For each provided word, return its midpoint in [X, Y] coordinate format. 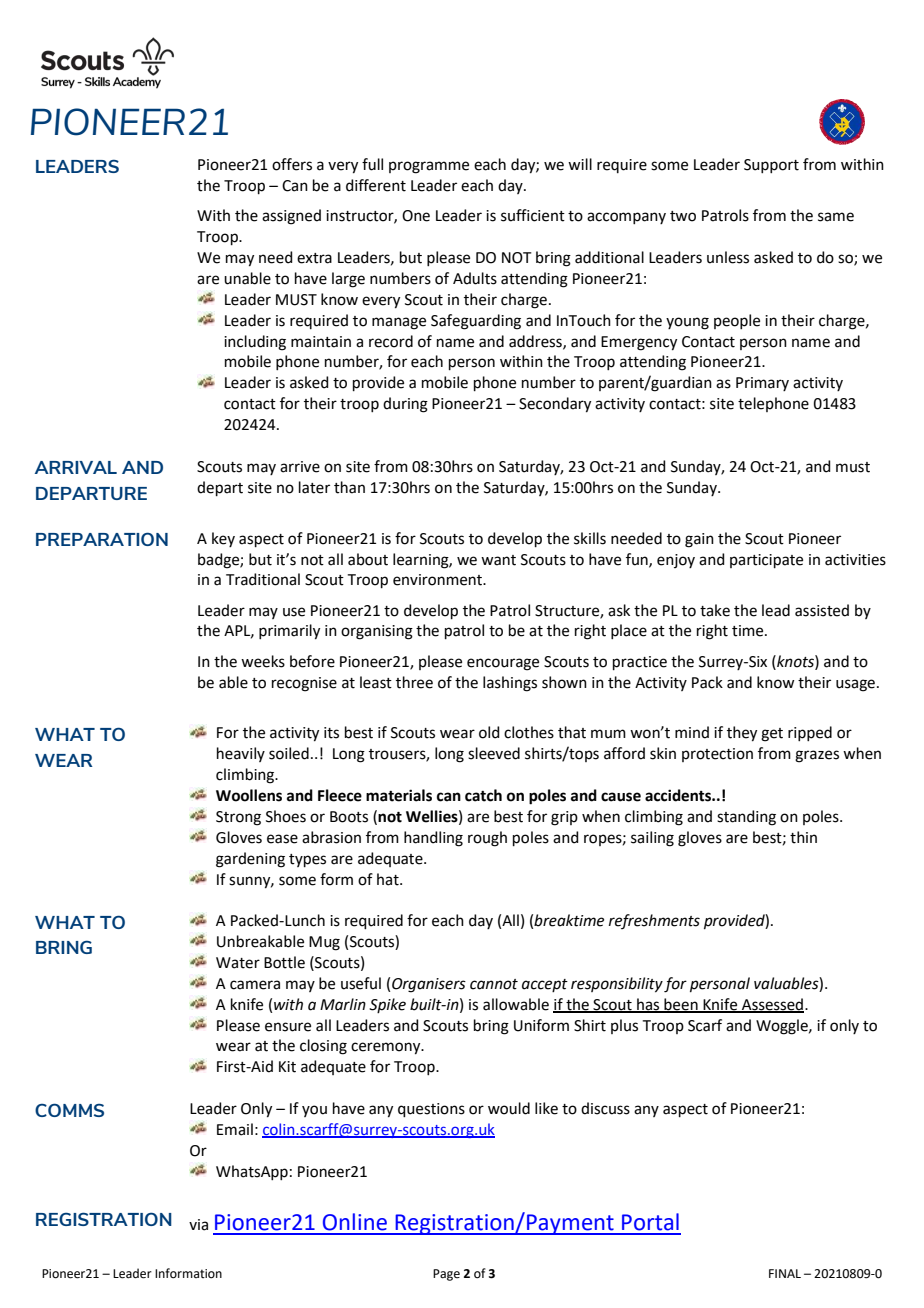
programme [429, 167]
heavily [241, 754]
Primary [762, 384]
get [772, 735]
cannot [494, 984]
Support [771, 166]
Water [238, 963]
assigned [291, 217]
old [489, 732]
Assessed [773, 1005]
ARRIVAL [76, 467]
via [198, 1225]
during [405, 405]
